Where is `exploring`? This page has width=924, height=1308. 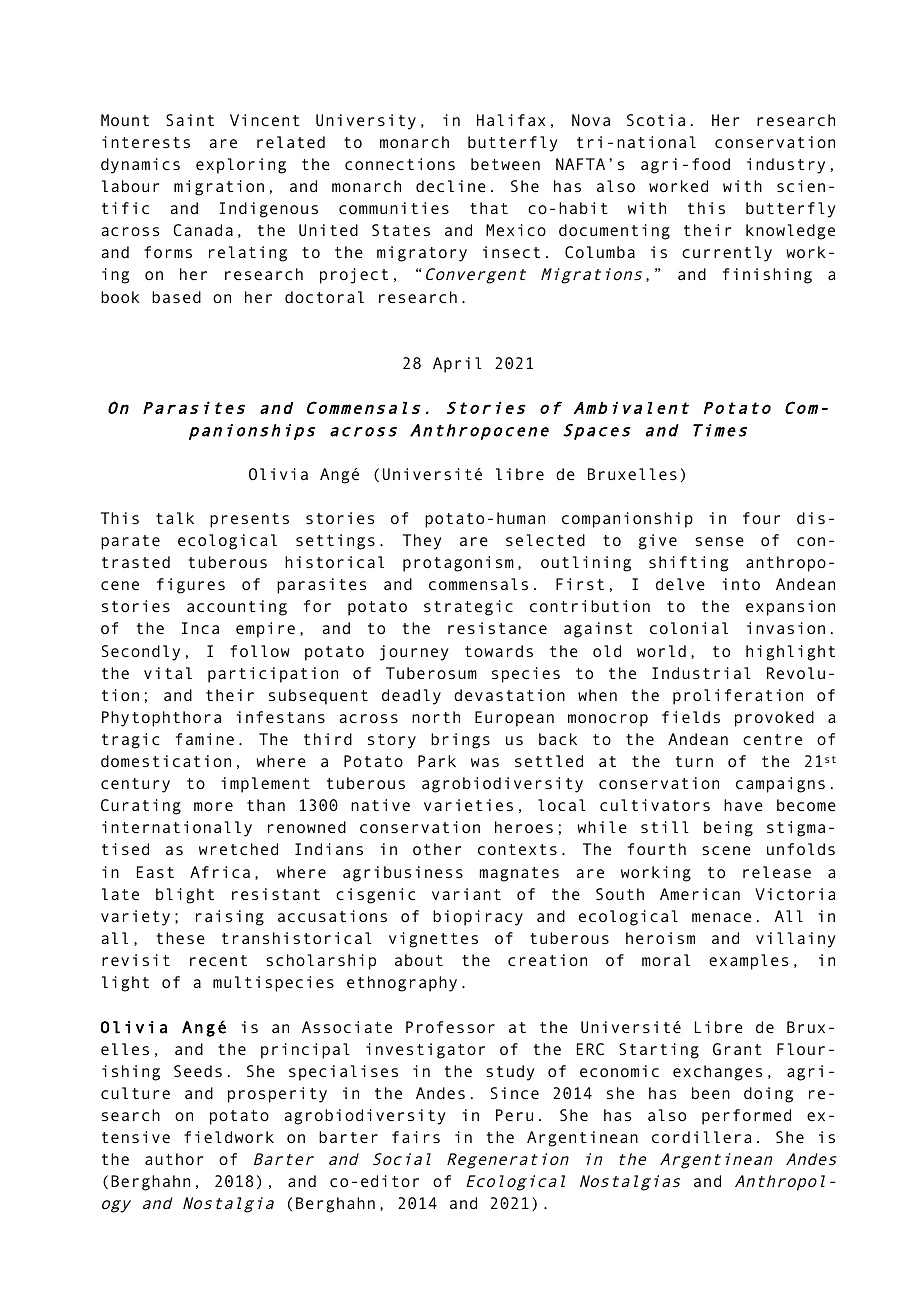 exploring is located at coordinates (241, 166).
